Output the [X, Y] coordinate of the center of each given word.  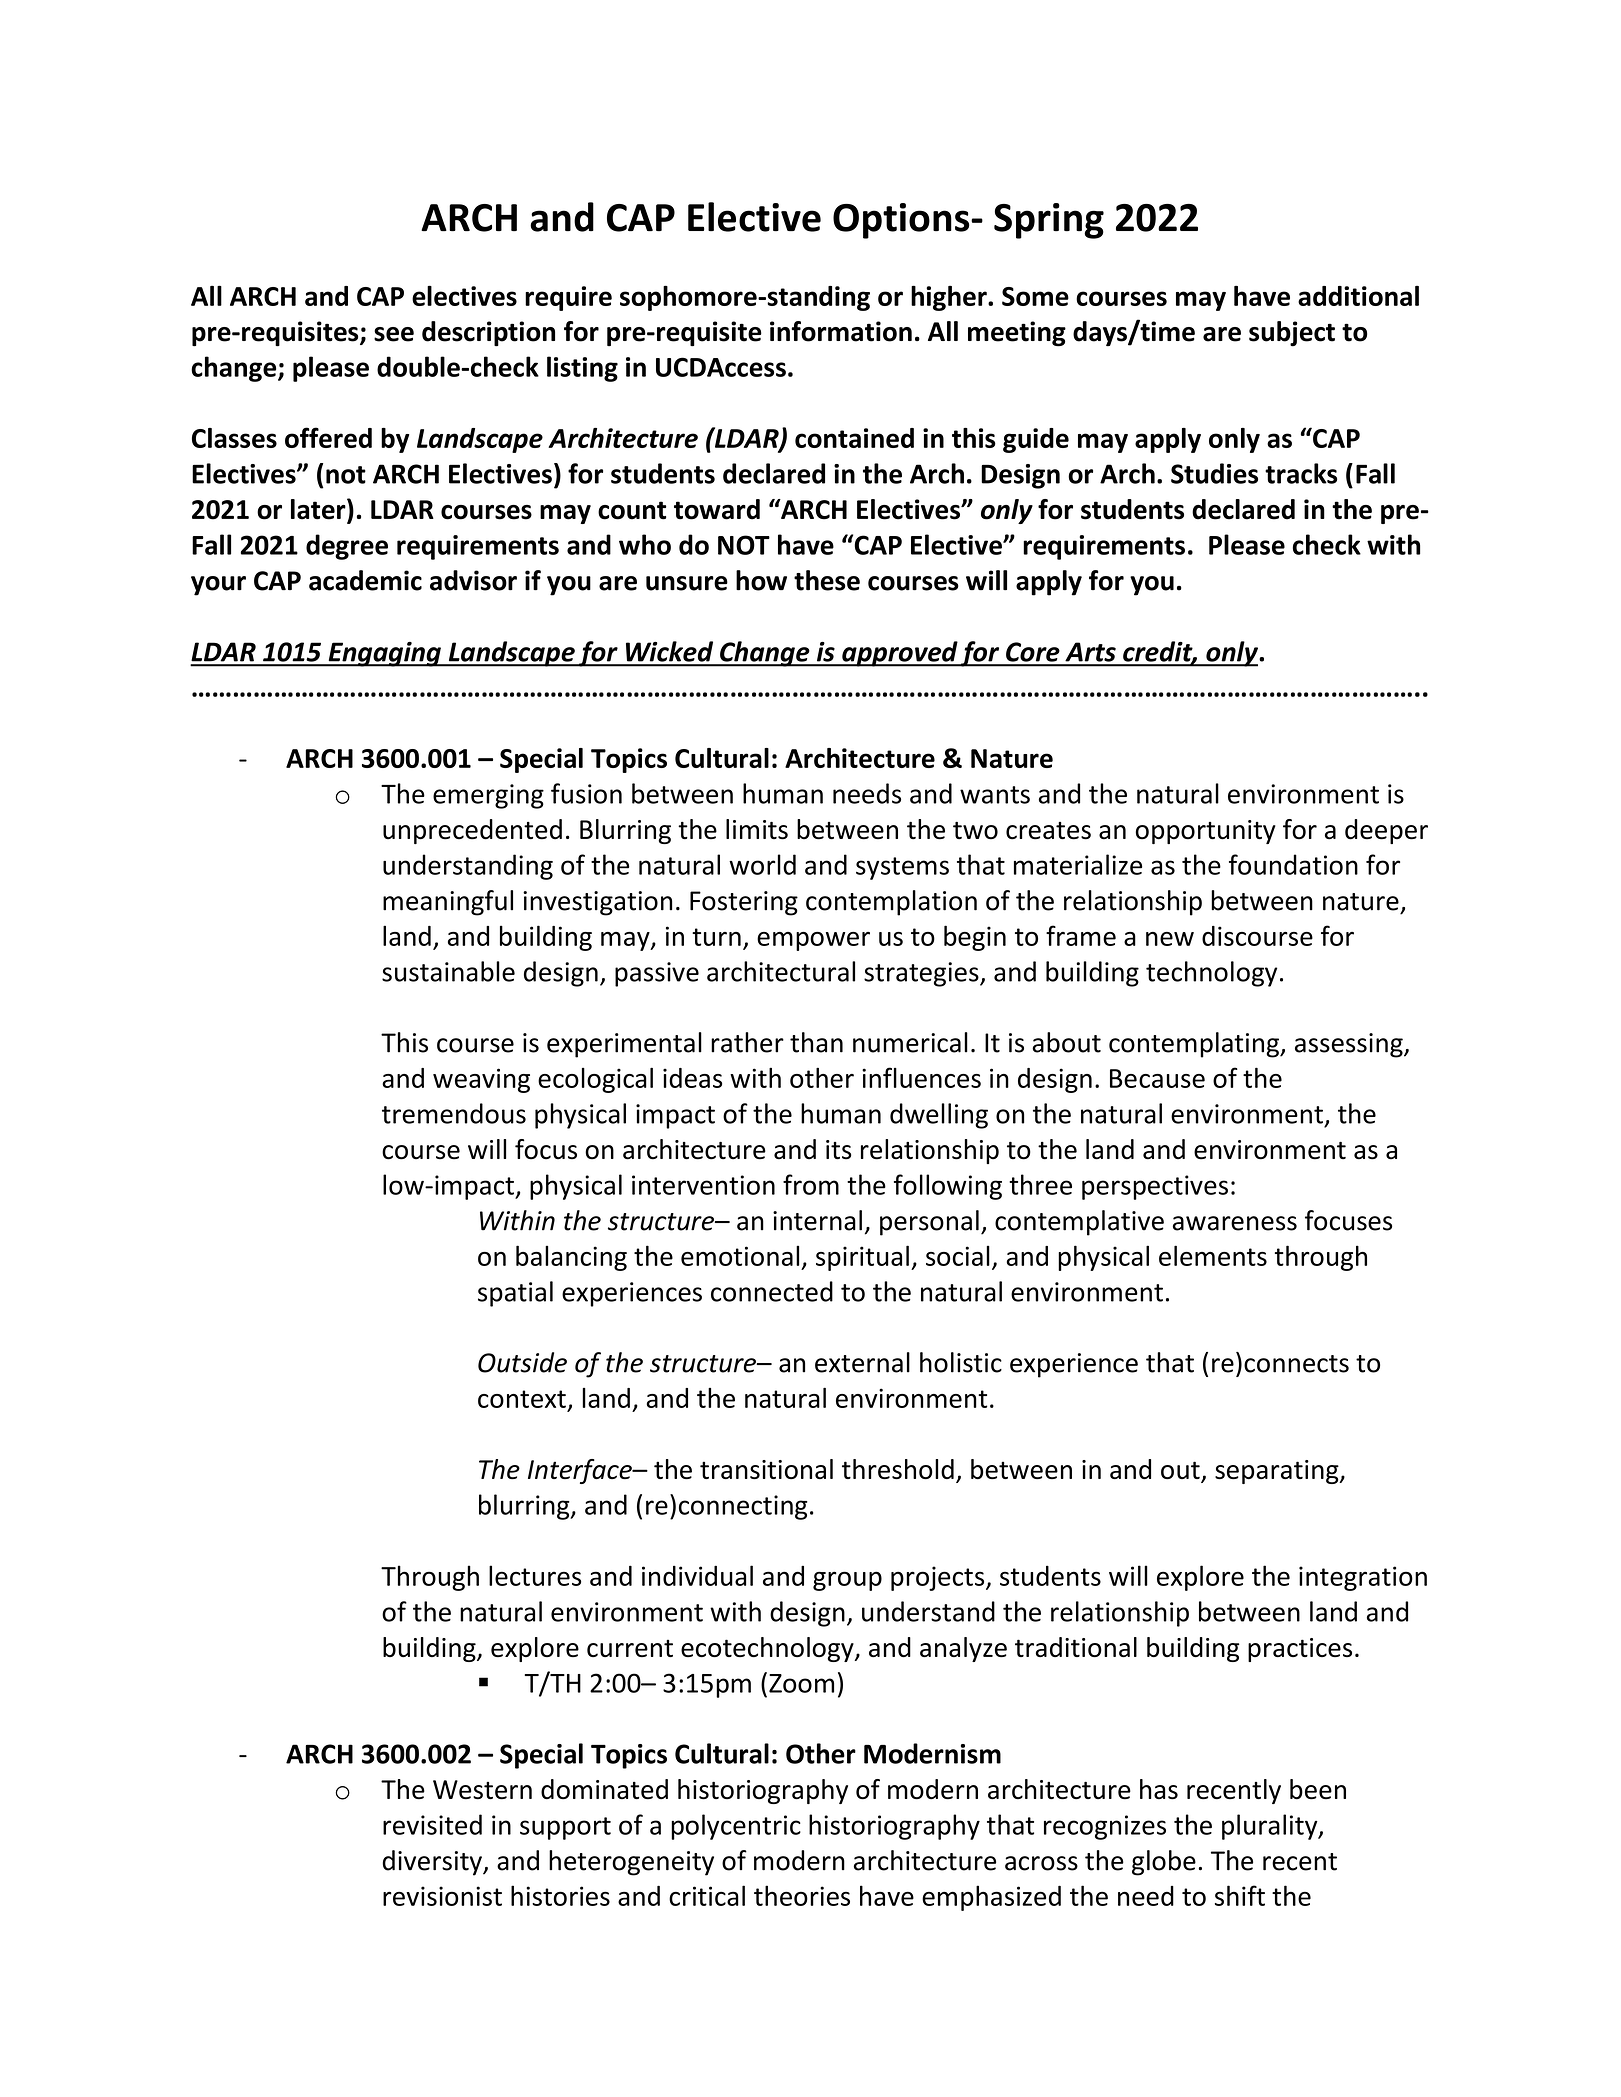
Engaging [384, 654]
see [394, 334]
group [847, 1581]
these [827, 580]
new [1170, 939]
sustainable [448, 971]
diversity [433, 1863]
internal [817, 1220]
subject [1292, 334]
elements [1213, 1255]
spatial [515, 1294]
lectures [535, 1575]
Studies [1214, 473]
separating [1278, 1472]
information [841, 331]
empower [813, 941]
